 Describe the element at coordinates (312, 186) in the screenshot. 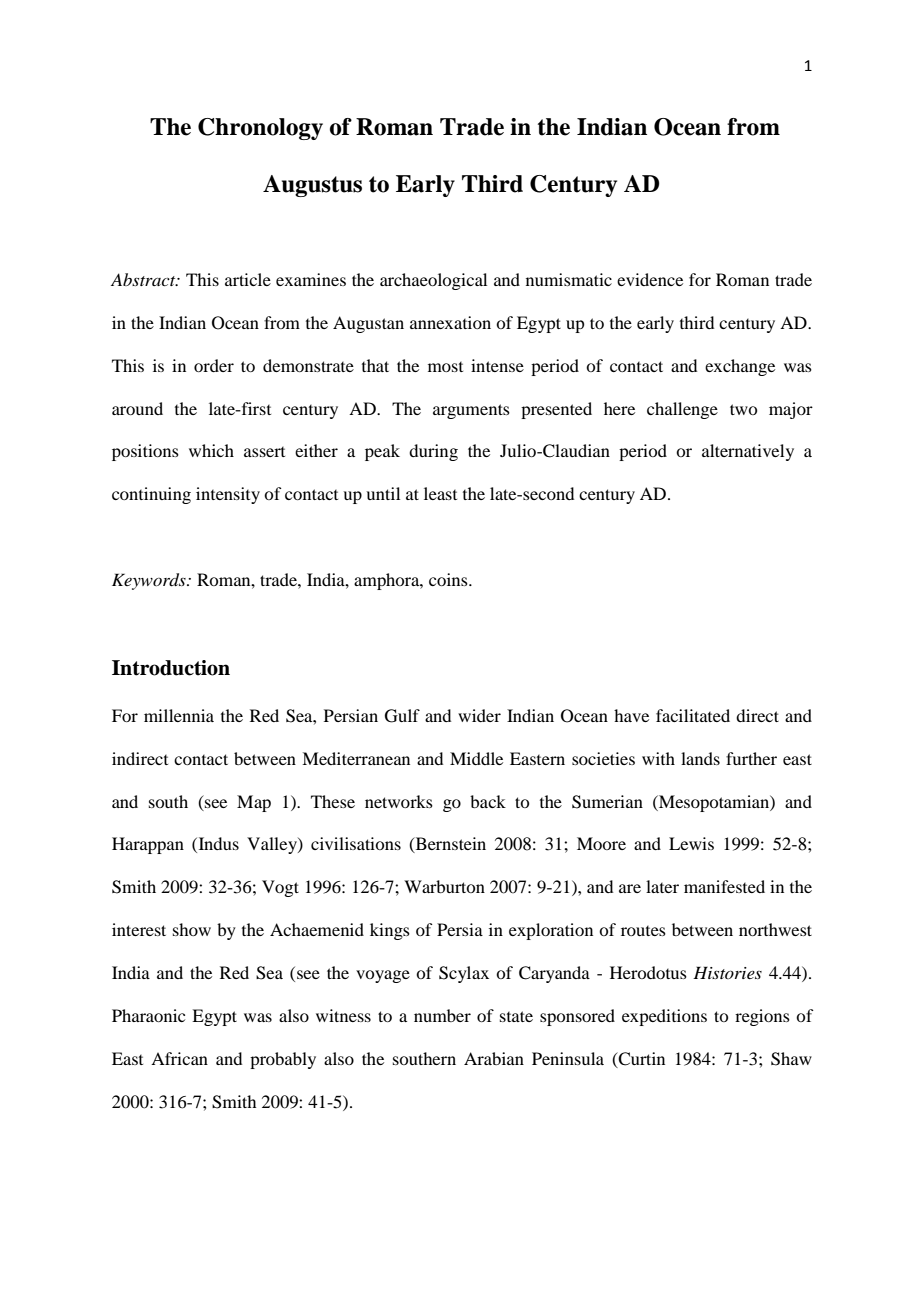

I see `Augustus` at that location.
